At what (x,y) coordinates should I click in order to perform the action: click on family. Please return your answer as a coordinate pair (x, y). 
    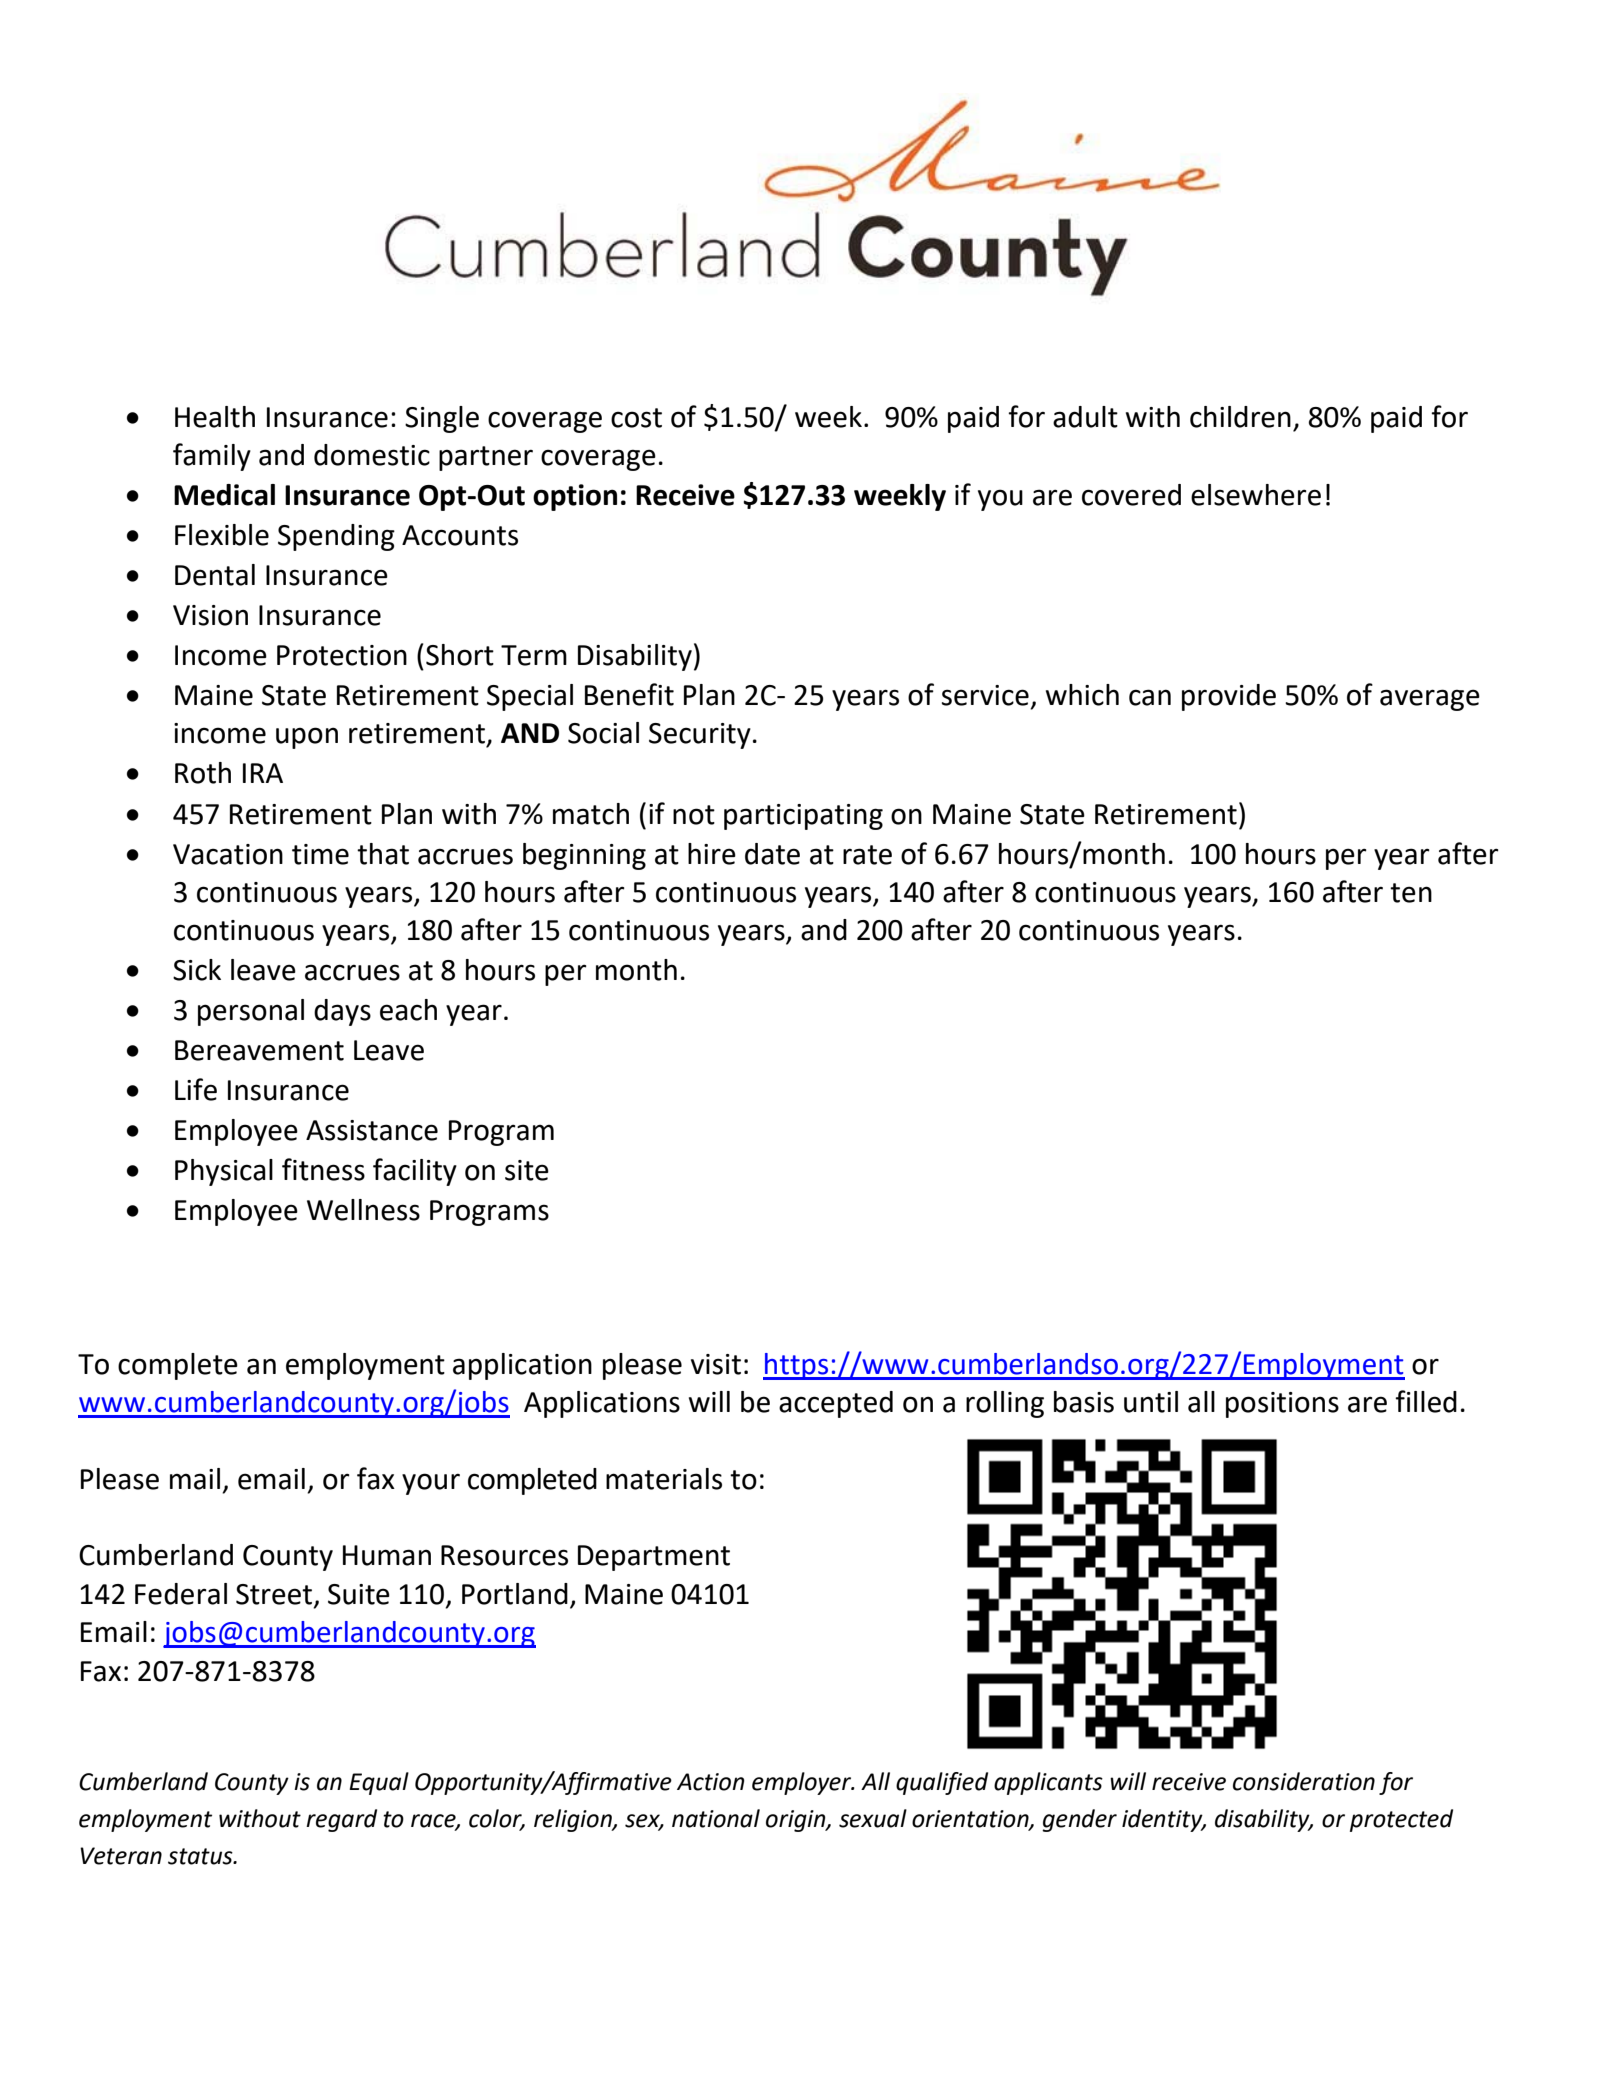
    Looking at the image, I should click on (212, 457).
